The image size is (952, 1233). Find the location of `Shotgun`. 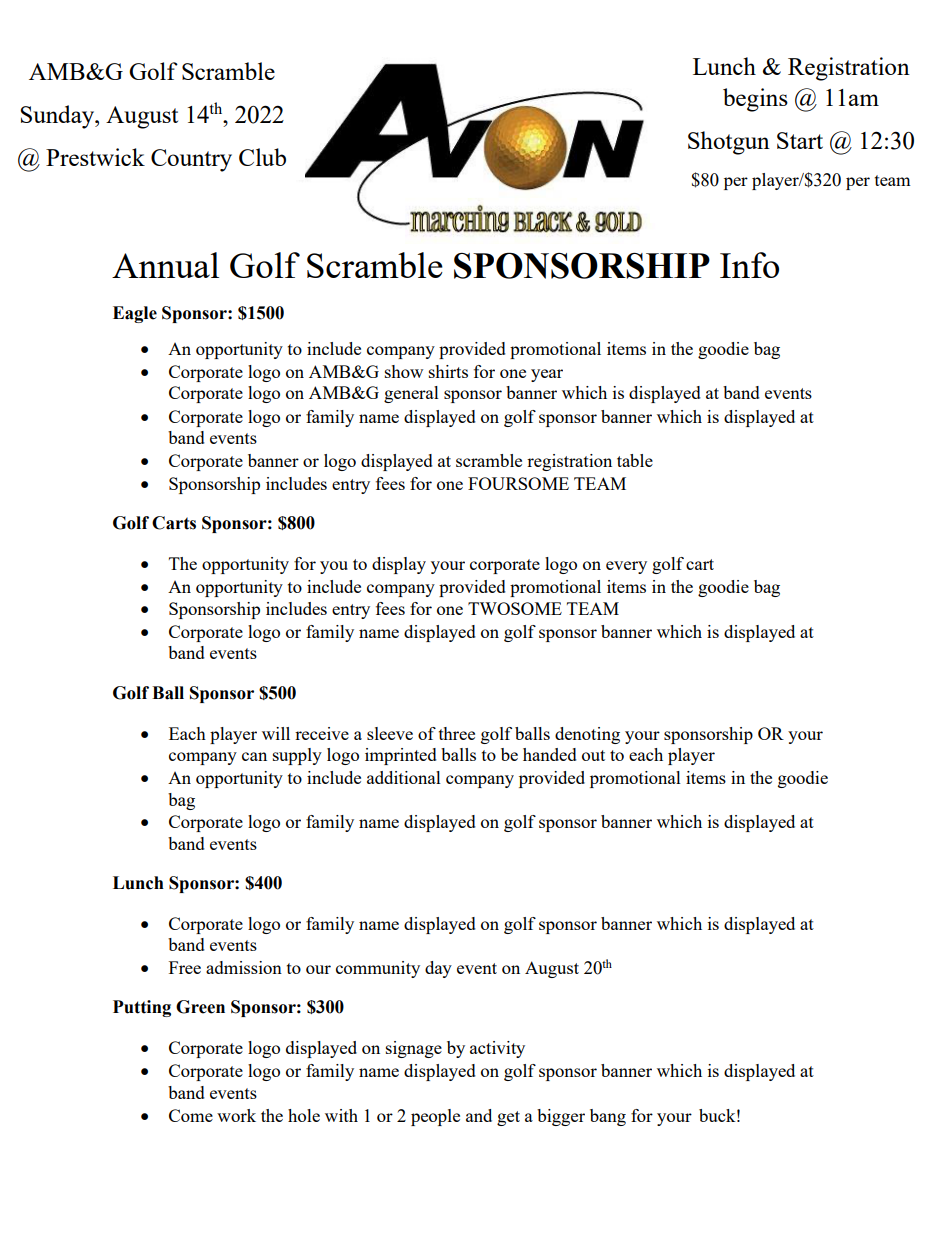

Shotgun is located at coordinates (729, 143).
